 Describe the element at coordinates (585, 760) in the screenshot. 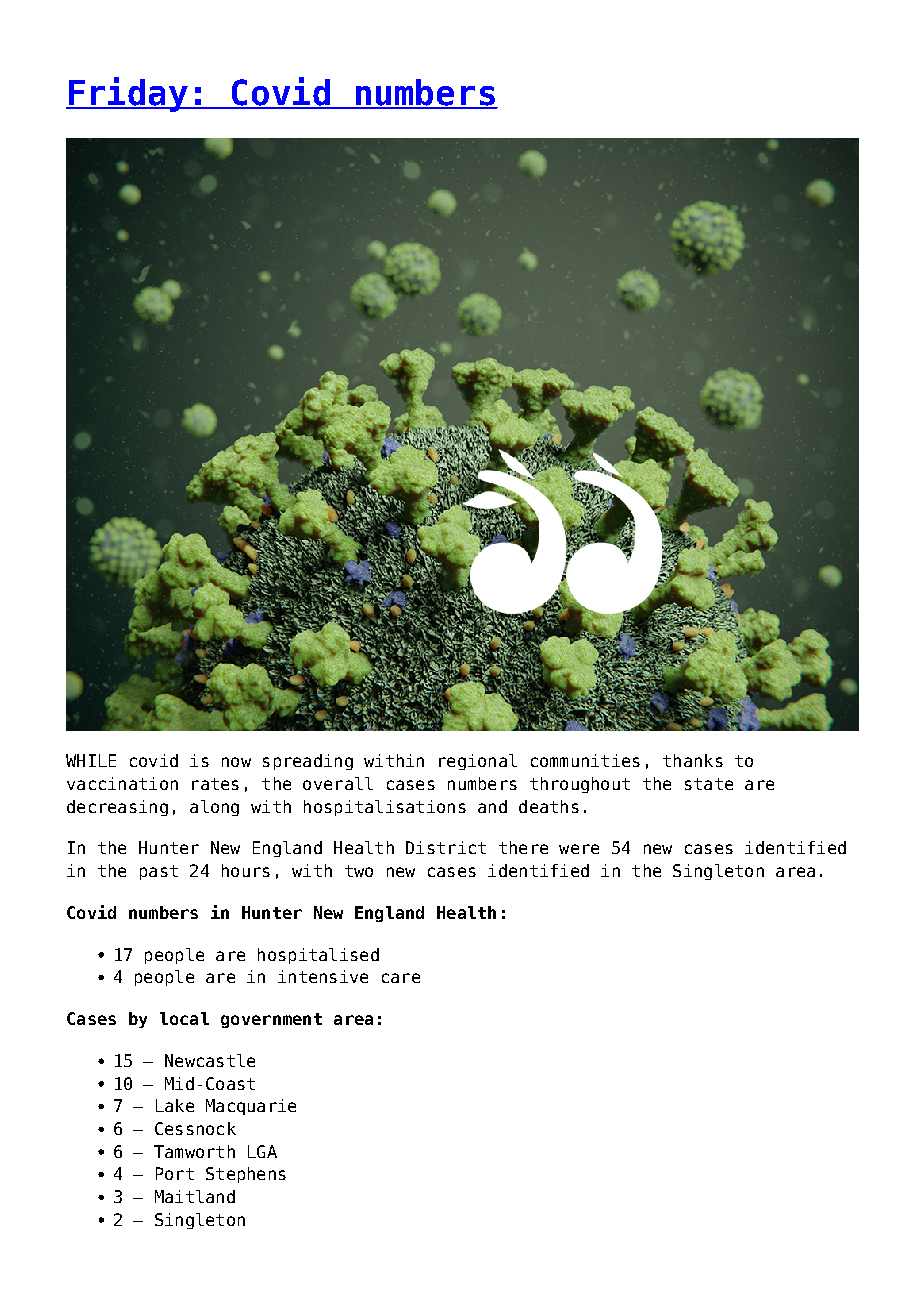

I see `communities` at that location.
